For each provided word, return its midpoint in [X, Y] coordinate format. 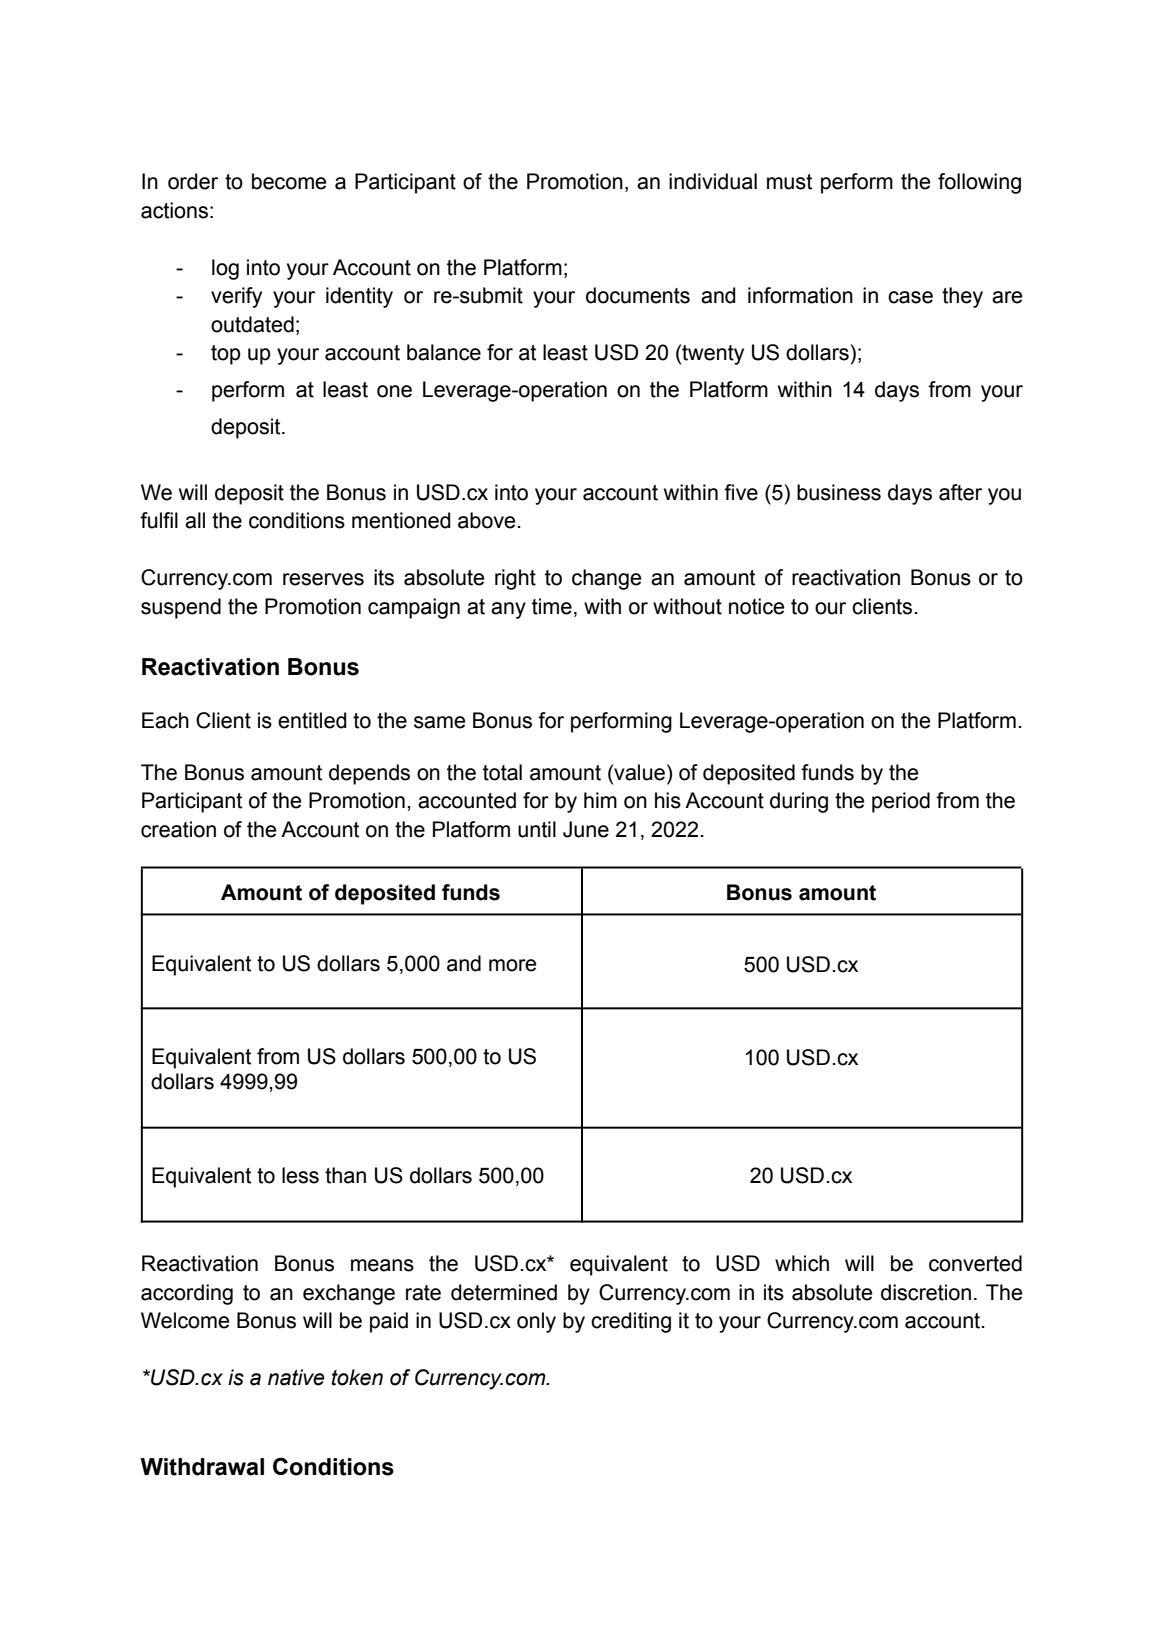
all [195, 520]
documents [638, 295]
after [960, 492]
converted [975, 1263]
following [979, 183]
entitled [312, 720]
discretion [926, 1292]
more [512, 965]
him [600, 800]
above [486, 520]
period [901, 802]
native [296, 1377]
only [536, 1322]
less [300, 1175]
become [289, 181]
